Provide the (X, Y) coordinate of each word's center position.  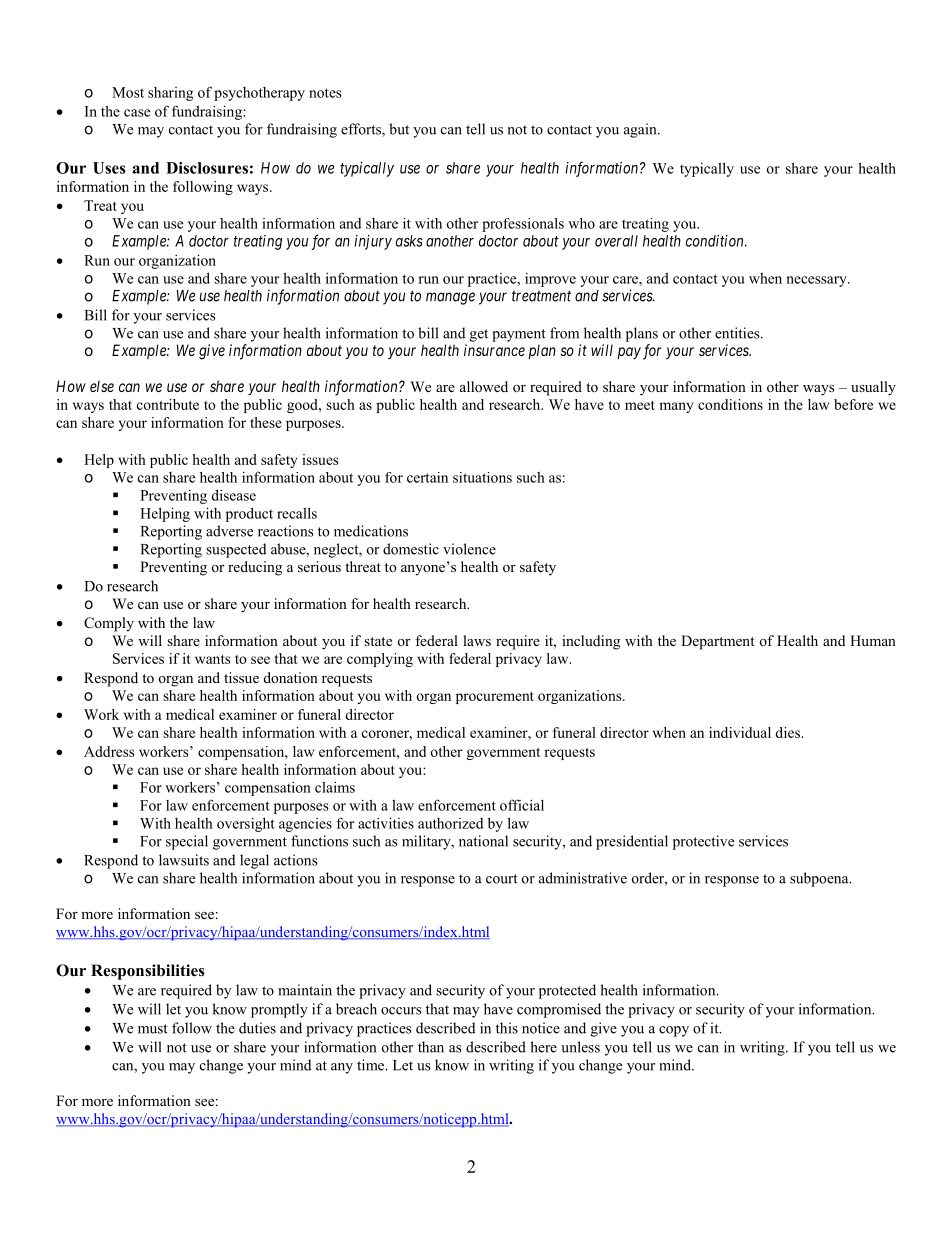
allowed (484, 387)
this (507, 1028)
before (853, 404)
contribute (168, 404)
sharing (170, 94)
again (641, 130)
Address (109, 751)
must (153, 1029)
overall (616, 241)
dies (788, 732)
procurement (495, 698)
